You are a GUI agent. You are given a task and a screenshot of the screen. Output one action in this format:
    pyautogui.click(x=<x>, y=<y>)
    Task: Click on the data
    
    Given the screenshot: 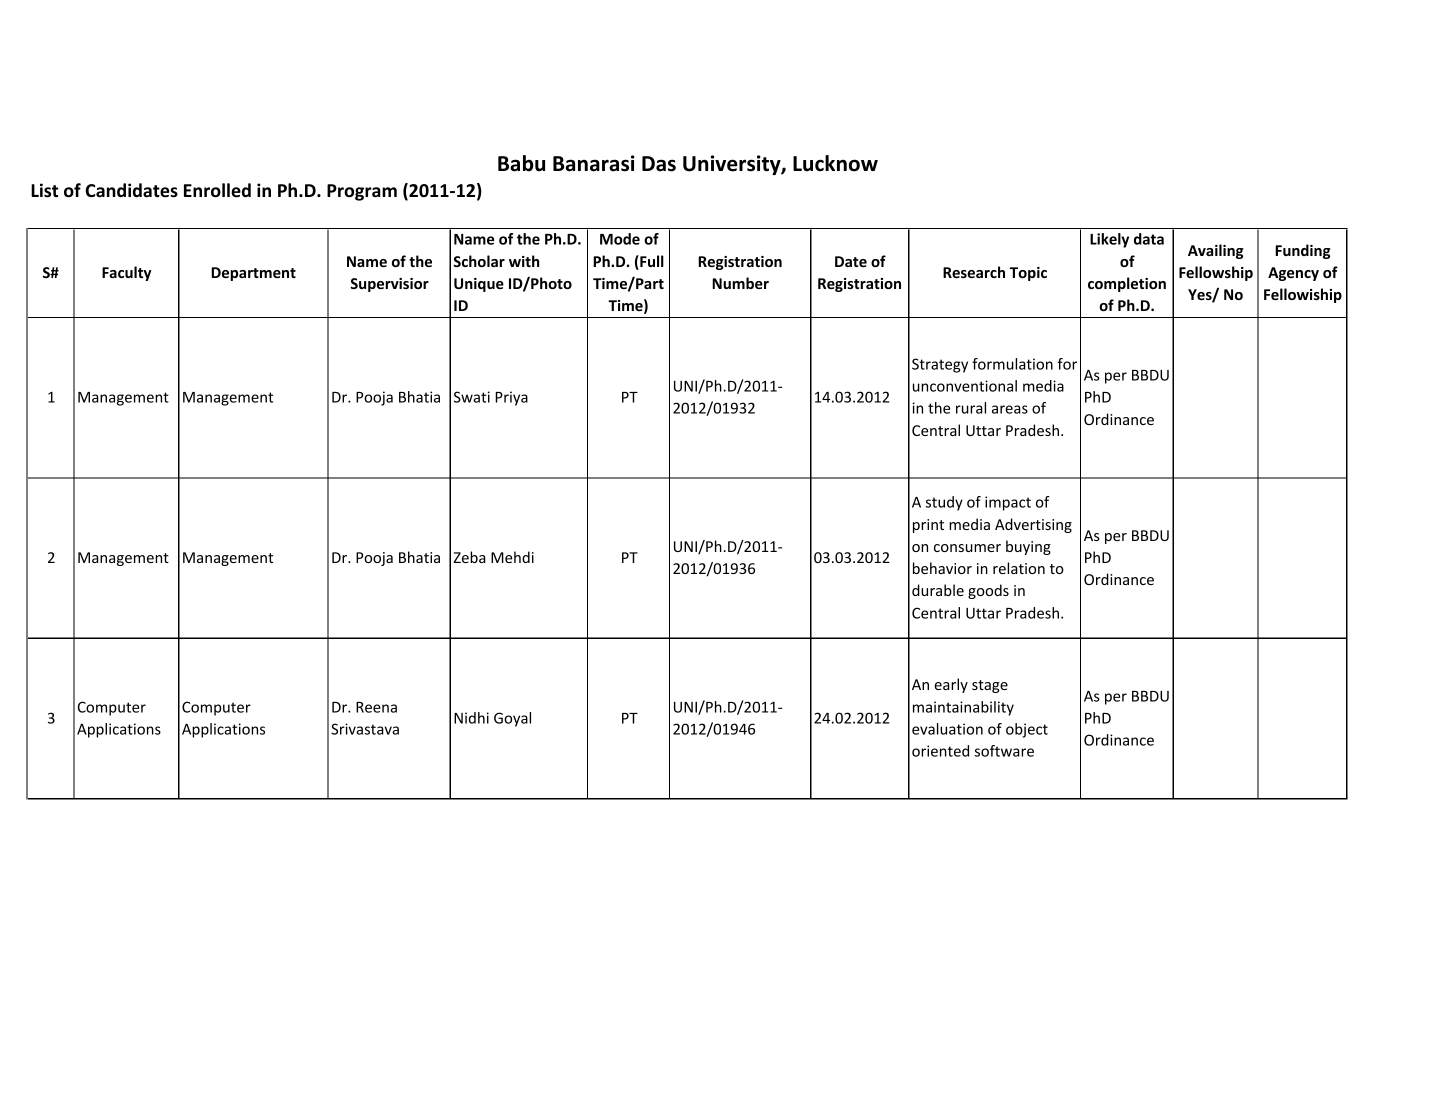 What is the action you would take?
    pyautogui.click(x=1149, y=239)
